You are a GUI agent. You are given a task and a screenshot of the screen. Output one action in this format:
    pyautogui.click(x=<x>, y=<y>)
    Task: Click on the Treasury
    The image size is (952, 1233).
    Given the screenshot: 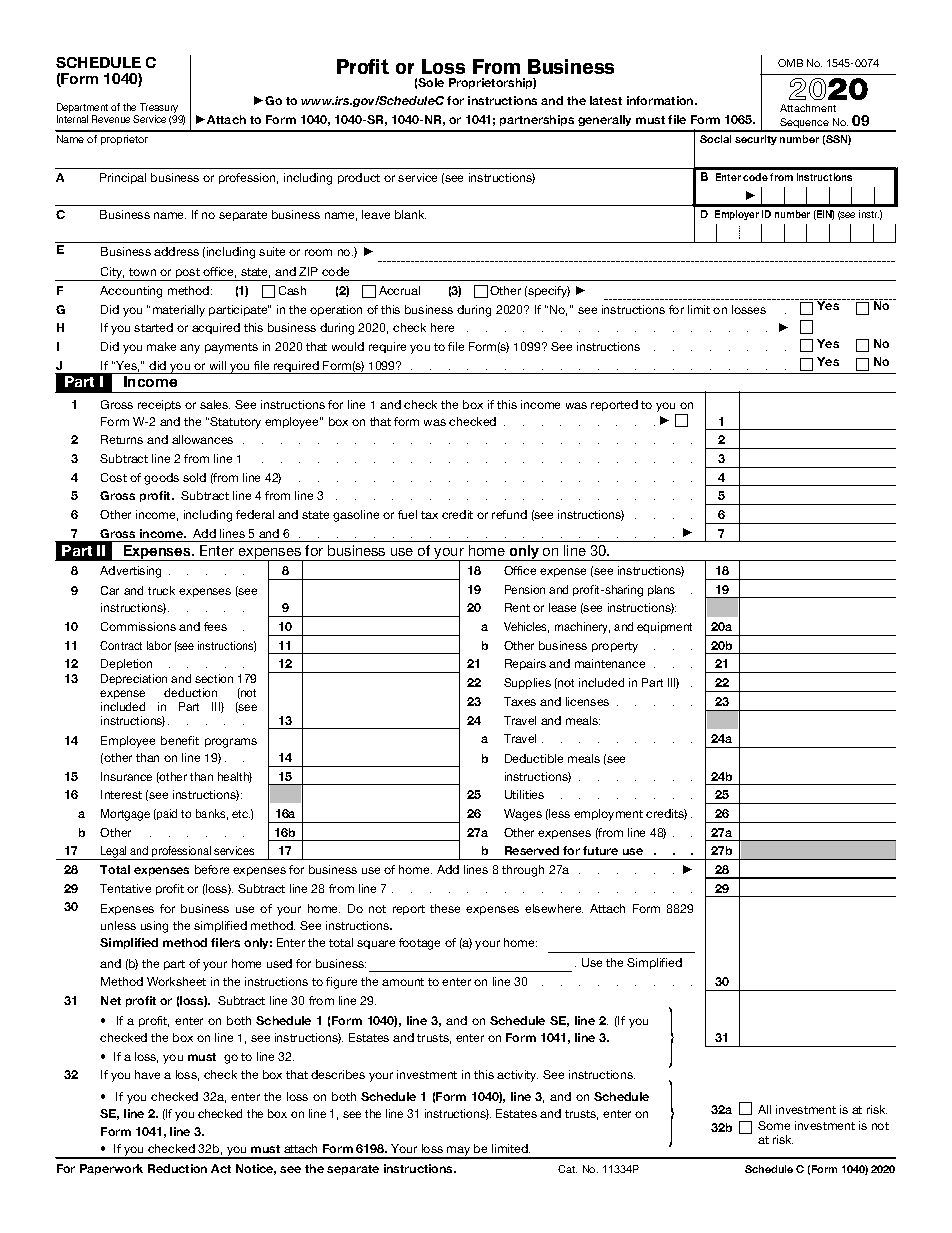 What is the action you would take?
    pyautogui.click(x=160, y=109)
